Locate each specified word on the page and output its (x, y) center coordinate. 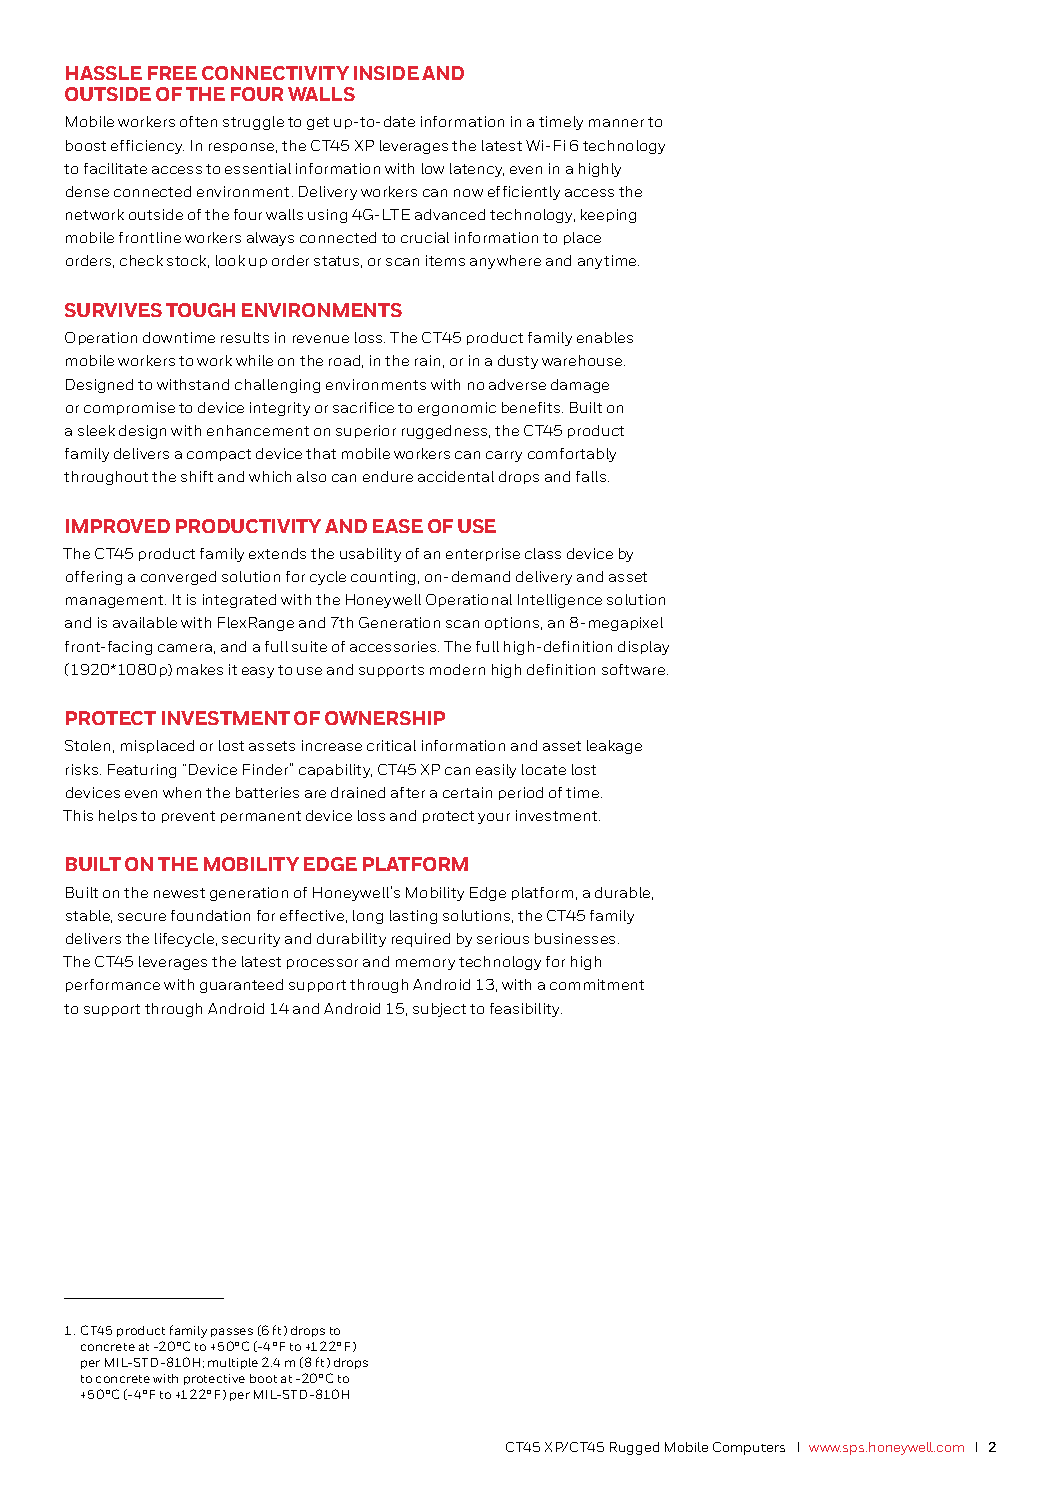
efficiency (147, 147)
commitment (597, 984)
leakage (614, 747)
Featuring (142, 771)
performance (113, 985)
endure (388, 476)
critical (391, 745)
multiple (233, 1363)
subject (439, 1010)
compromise (129, 408)
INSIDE (386, 73)
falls (592, 476)
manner (616, 123)
